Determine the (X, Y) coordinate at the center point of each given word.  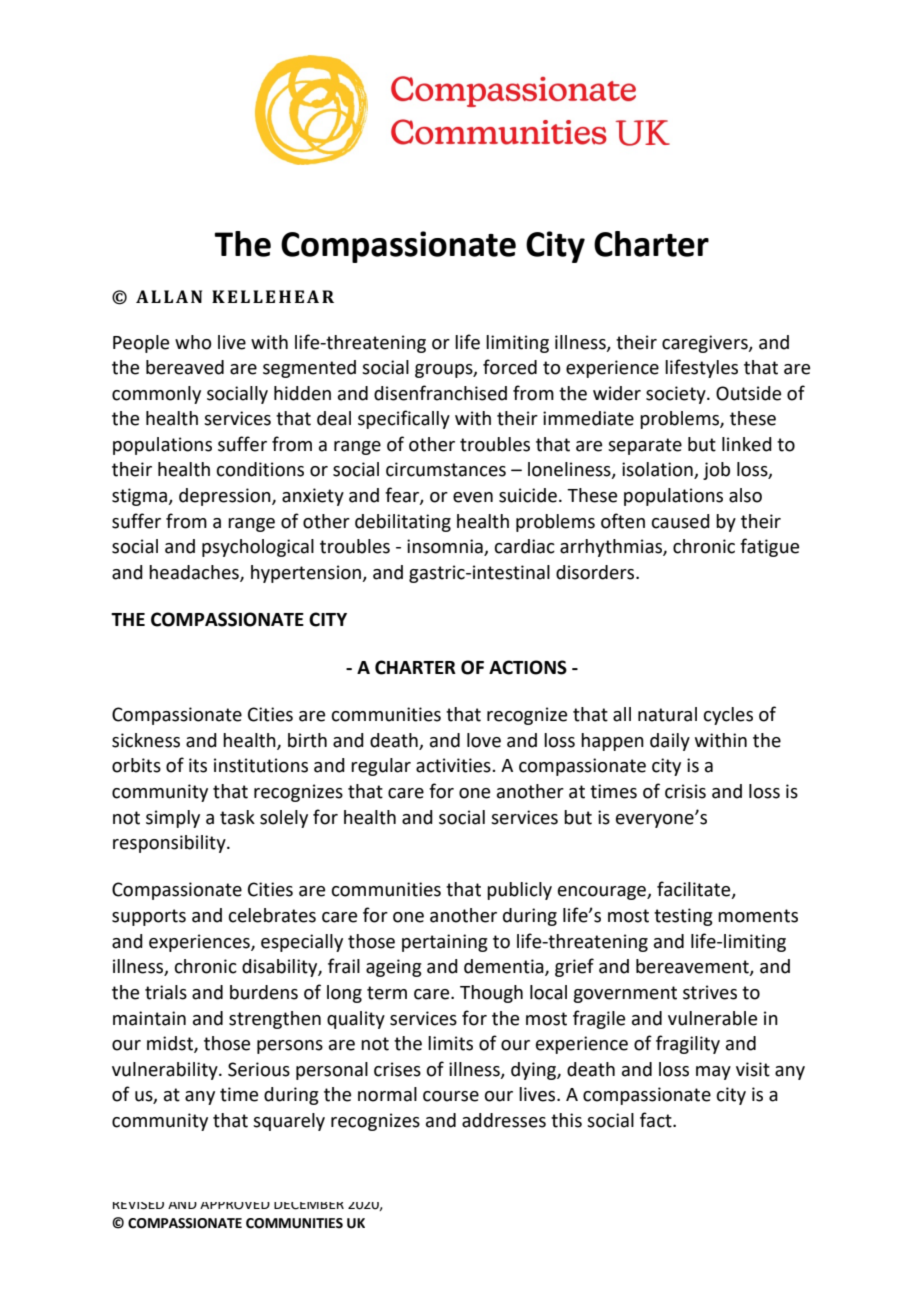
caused (681, 521)
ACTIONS (528, 667)
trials (166, 992)
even (473, 497)
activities (454, 765)
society (677, 395)
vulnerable (712, 1018)
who (193, 342)
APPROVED (235, 1206)
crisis (685, 791)
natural (667, 714)
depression (226, 497)
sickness (146, 740)
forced (510, 367)
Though (491, 994)
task (237, 817)
